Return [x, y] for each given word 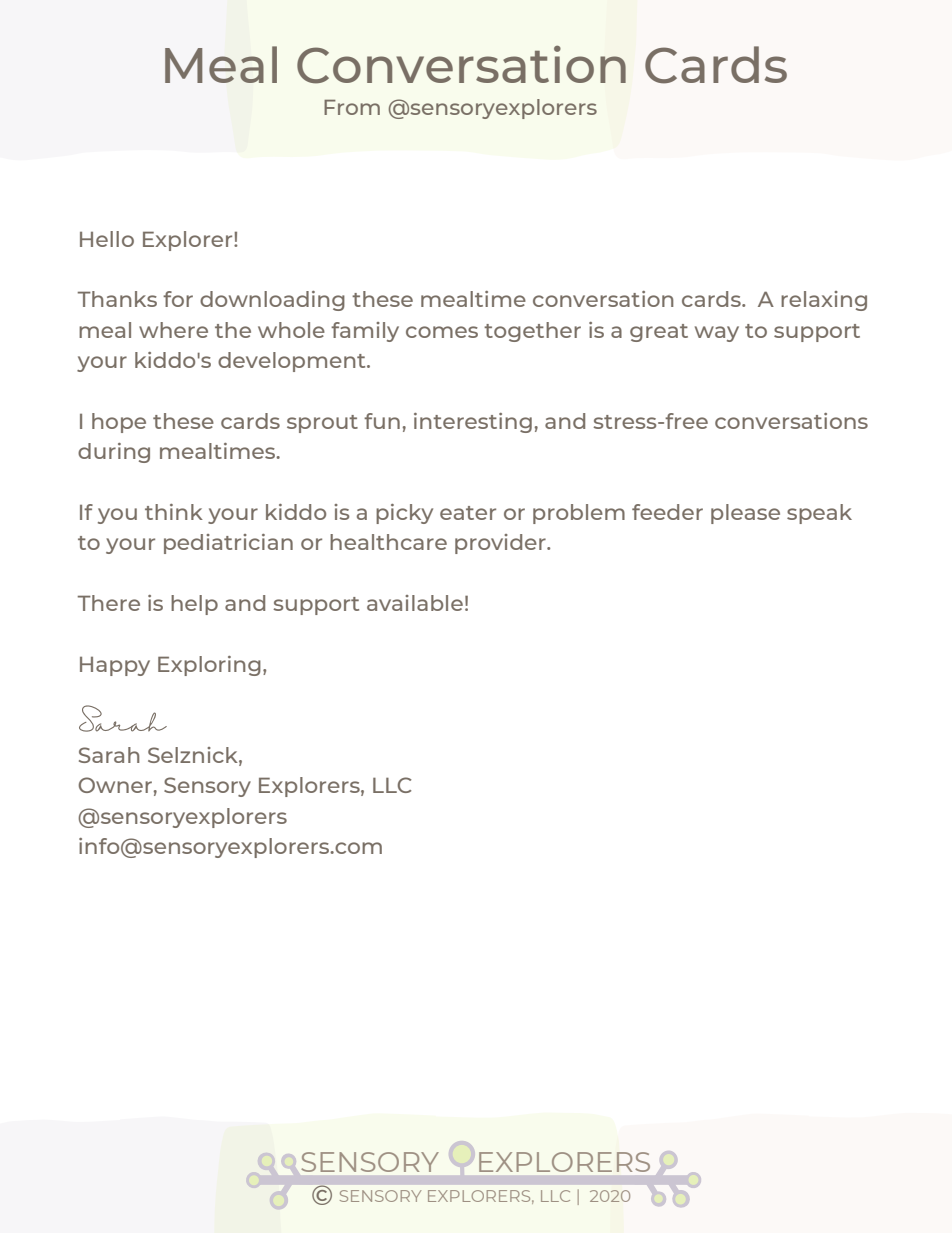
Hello [107, 239]
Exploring [209, 666]
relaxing [824, 301]
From [352, 107]
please [745, 514]
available [415, 603]
